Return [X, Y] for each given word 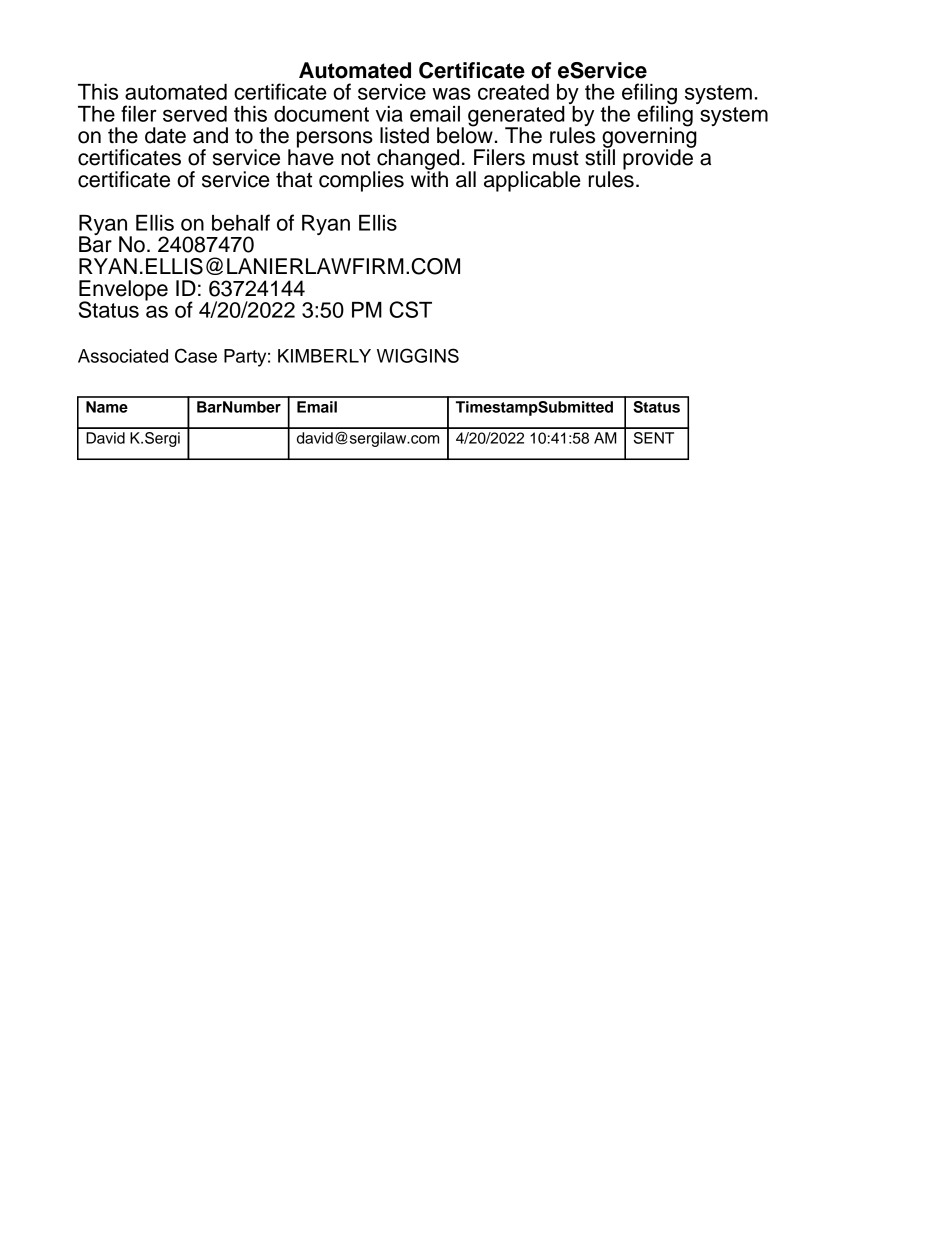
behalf [241, 222]
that [294, 179]
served [195, 114]
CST [410, 309]
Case [196, 355]
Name [107, 407]
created [513, 92]
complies [361, 181]
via [389, 114]
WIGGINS [418, 355]
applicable [532, 181]
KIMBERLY [324, 356]
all [466, 179]
